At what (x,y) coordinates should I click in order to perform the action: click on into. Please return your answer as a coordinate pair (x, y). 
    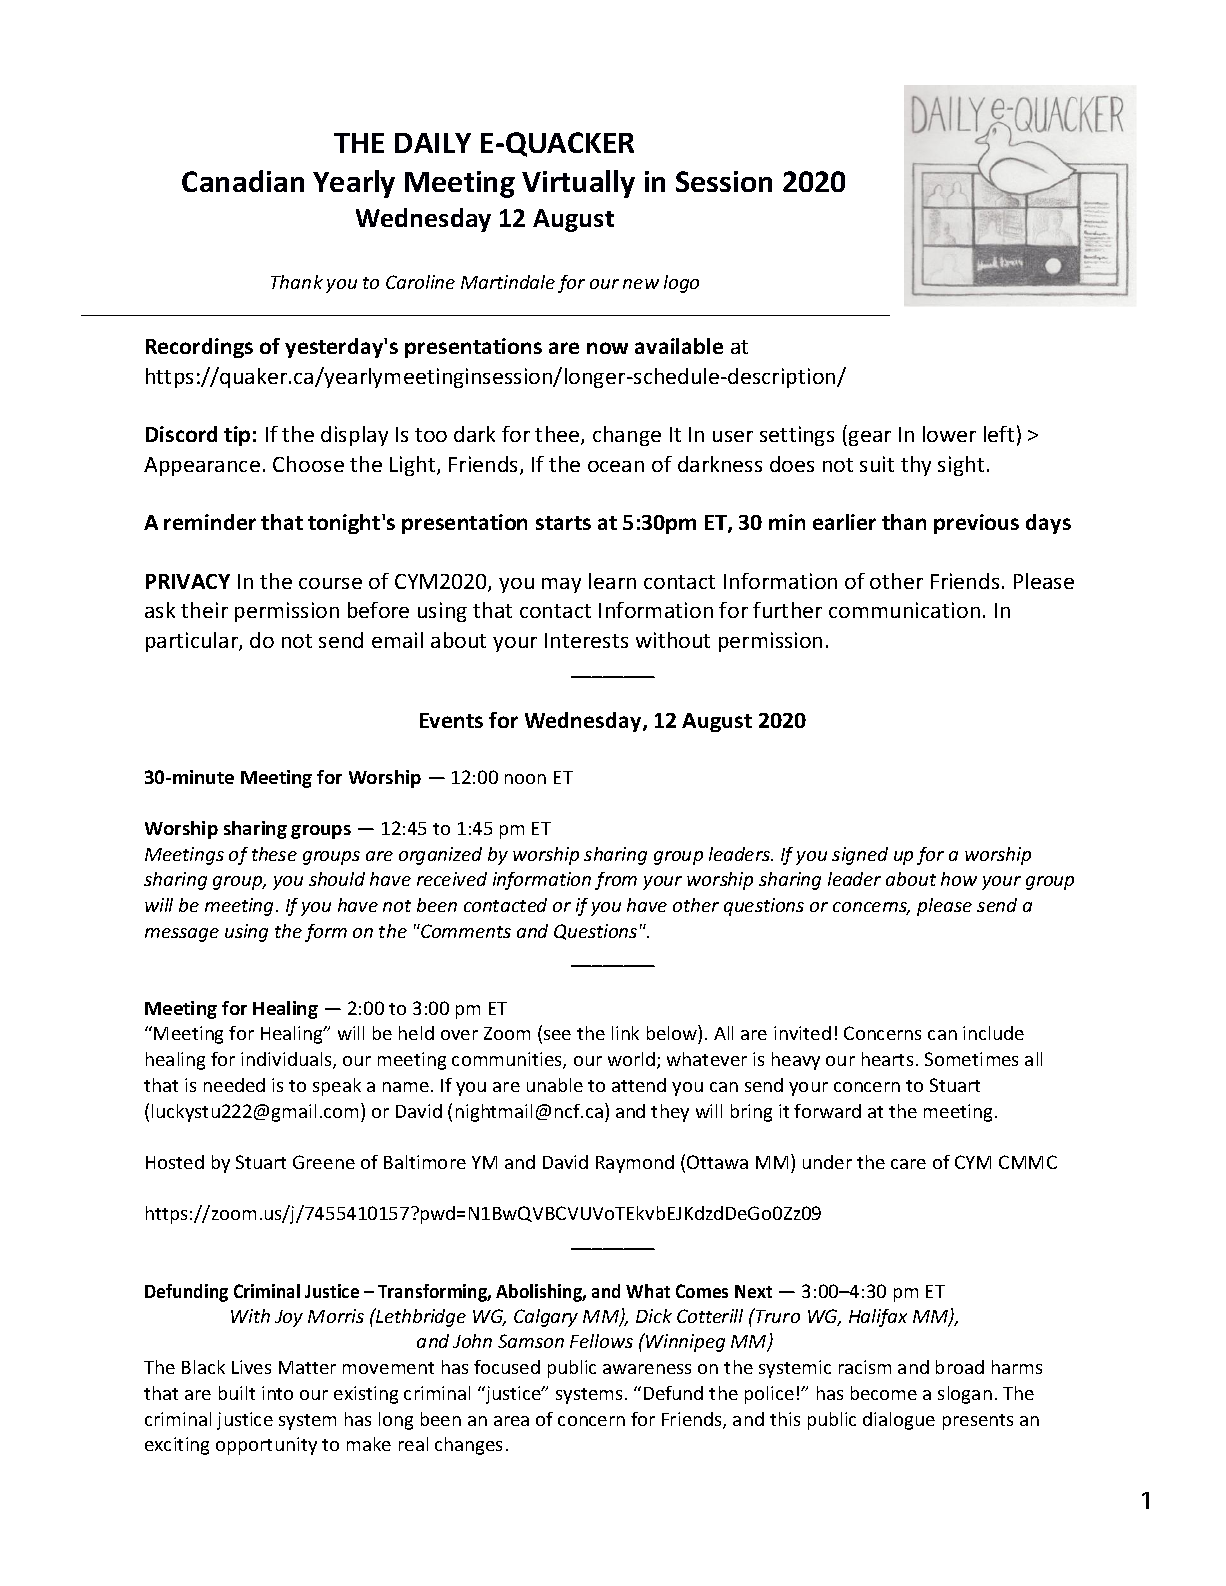
    Looking at the image, I should click on (277, 1393).
